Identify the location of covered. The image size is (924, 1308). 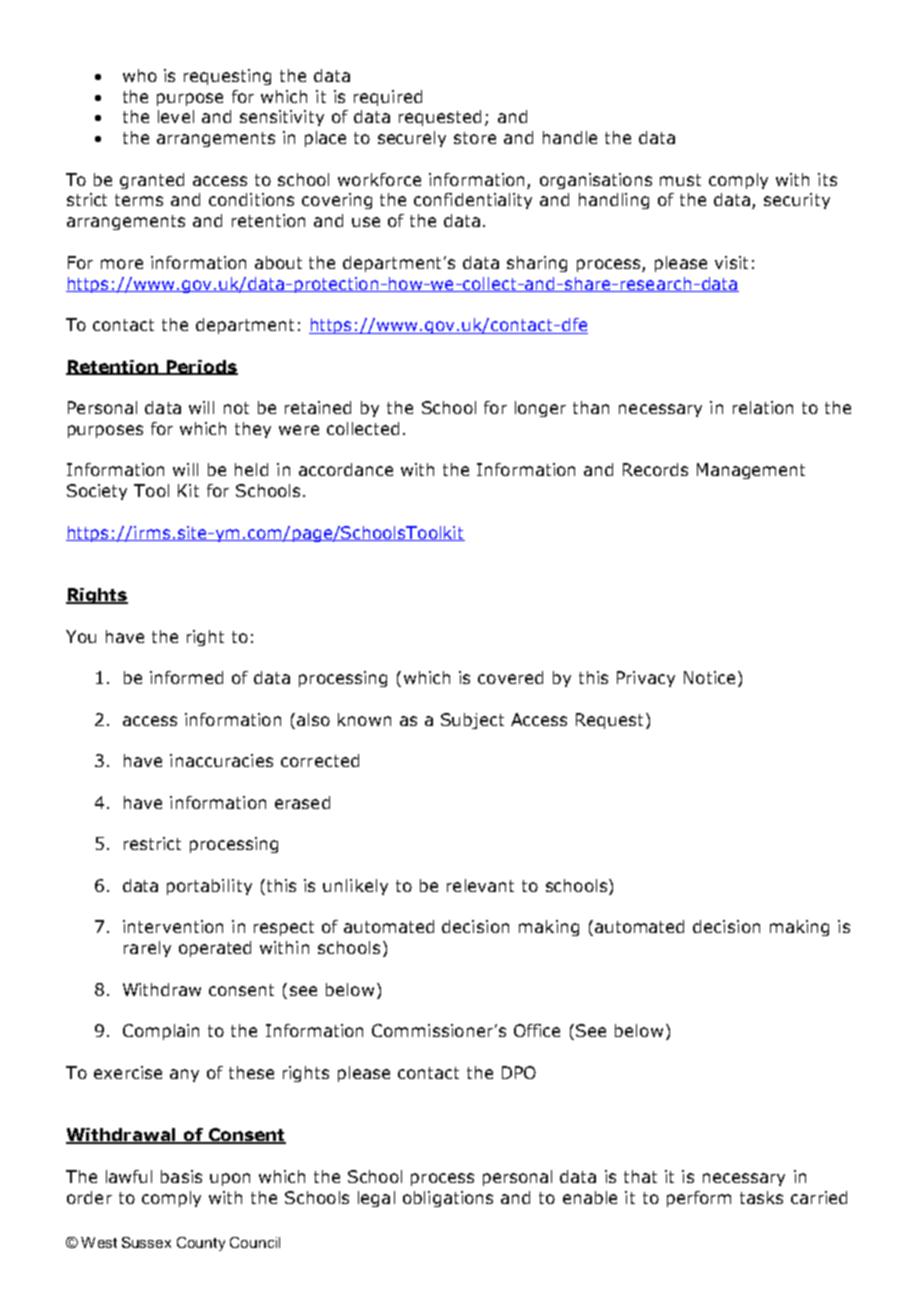
(510, 677).
